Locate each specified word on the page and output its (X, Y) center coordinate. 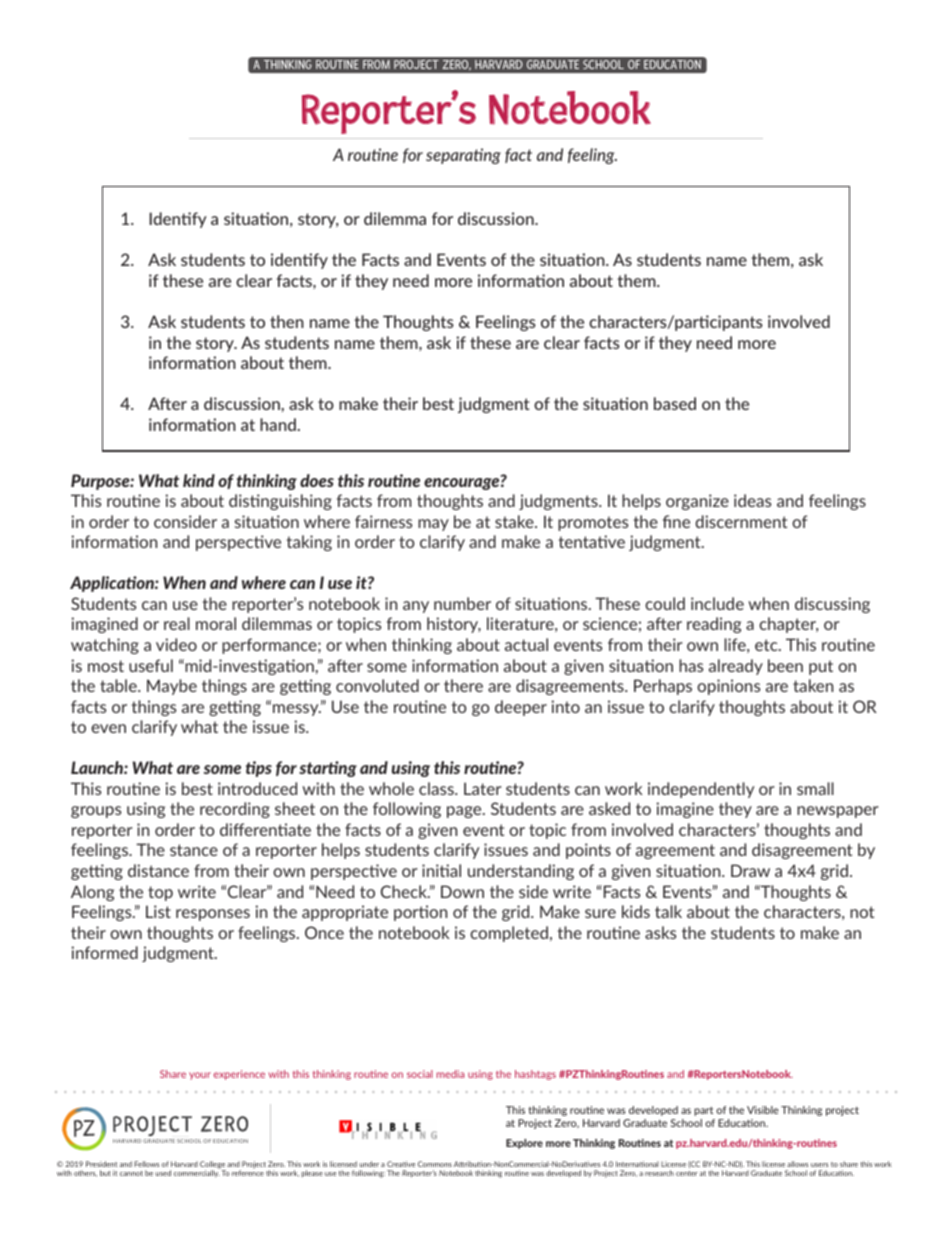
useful (151, 665)
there (463, 685)
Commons (435, 1164)
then (287, 321)
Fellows (146, 1164)
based (675, 403)
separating (463, 156)
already (736, 667)
